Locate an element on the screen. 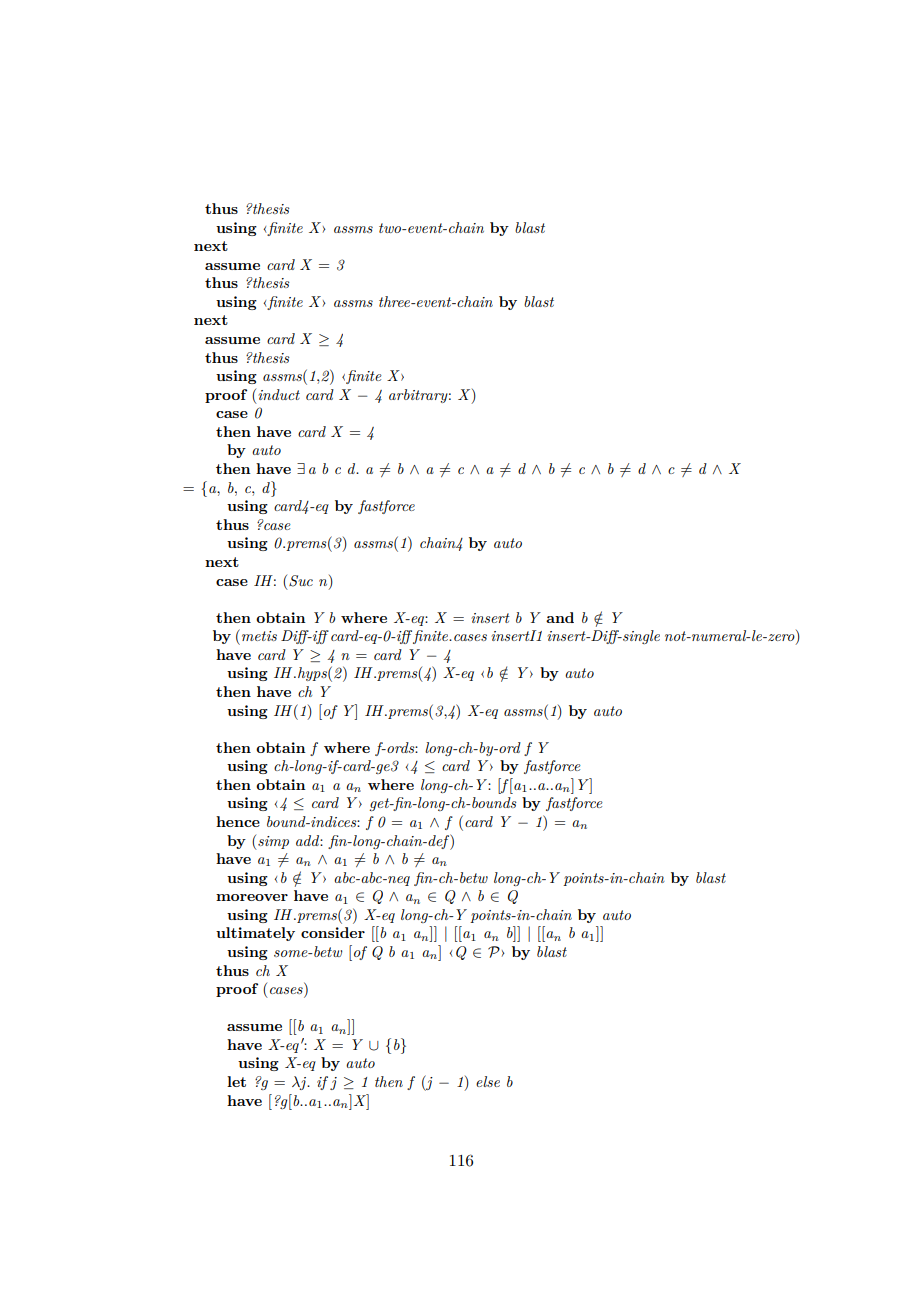 This screenshot has width=924, height=1308. Suc is located at coordinates (301, 581).
